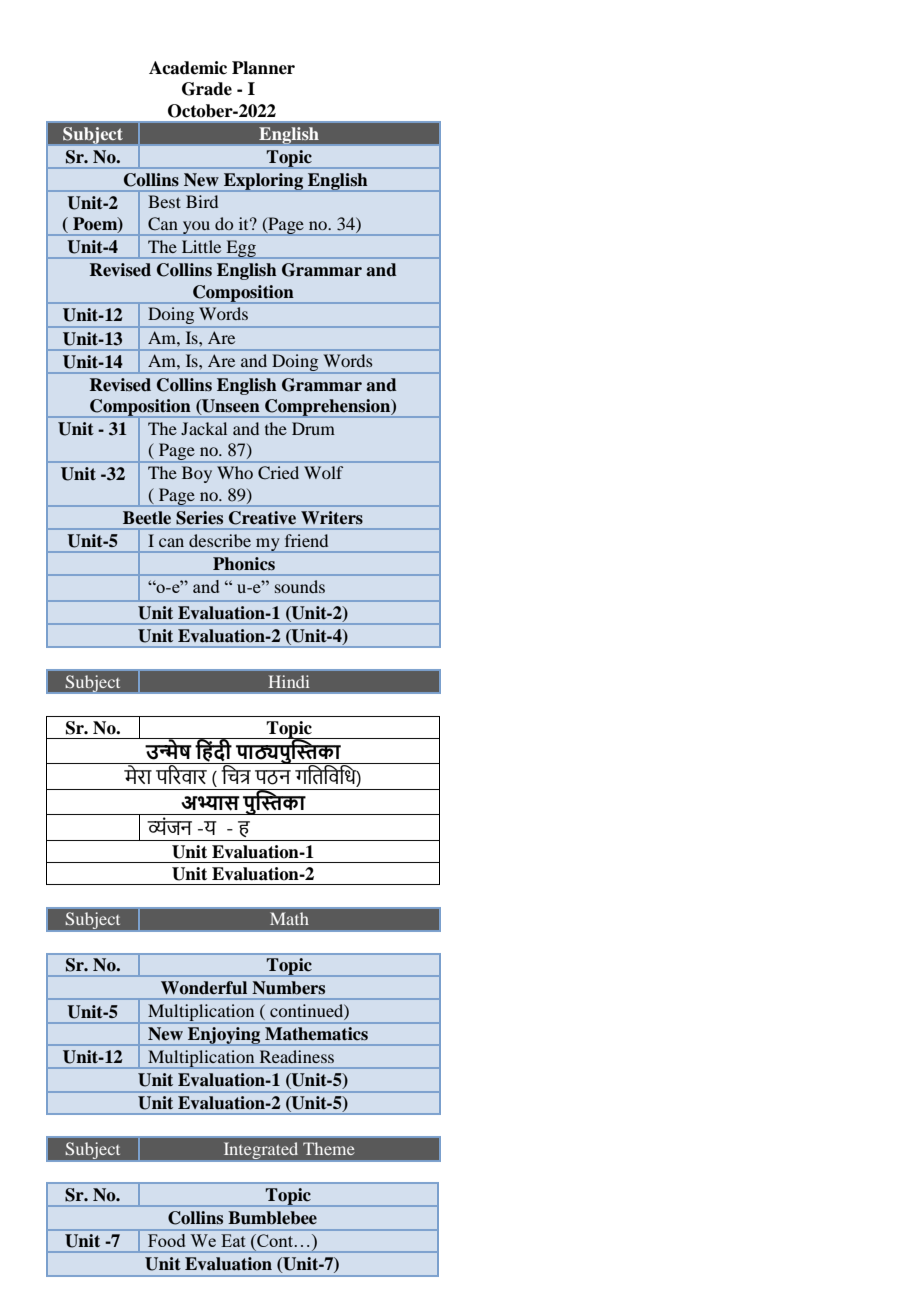  What do you see at coordinates (272, 1218) in the screenshot?
I see `Bumblebee` at bounding box center [272, 1218].
